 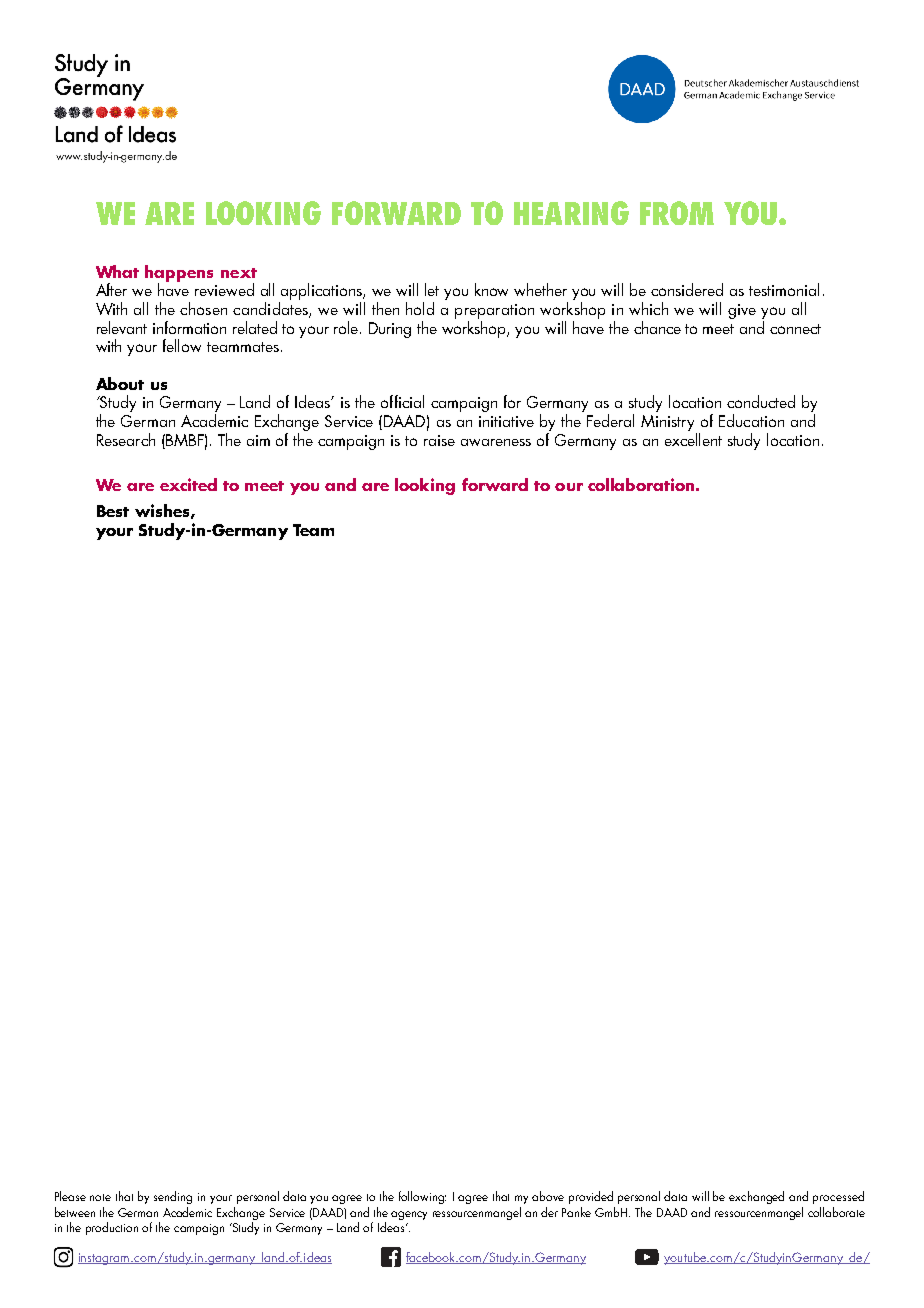 What do you see at coordinates (173, 1197) in the screenshot?
I see `sending` at bounding box center [173, 1197].
